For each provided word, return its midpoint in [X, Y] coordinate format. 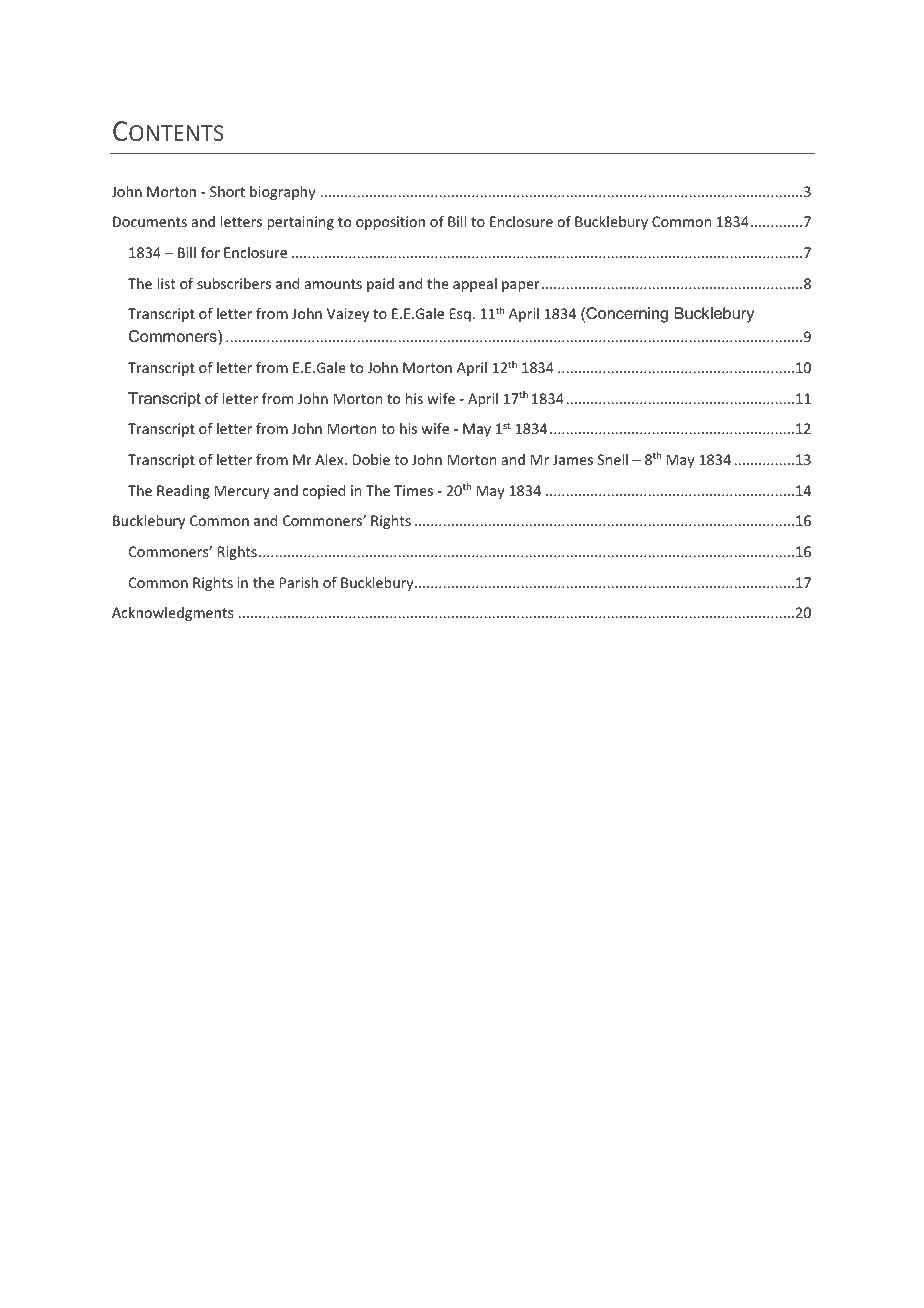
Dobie [371, 459]
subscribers [234, 283]
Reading [183, 492]
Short [227, 191]
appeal [475, 285]
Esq [461, 315]
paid [380, 285]
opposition [390, 223]
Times [413, 490]
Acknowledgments [172, 614]
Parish [299, 582]
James [573, 459]
